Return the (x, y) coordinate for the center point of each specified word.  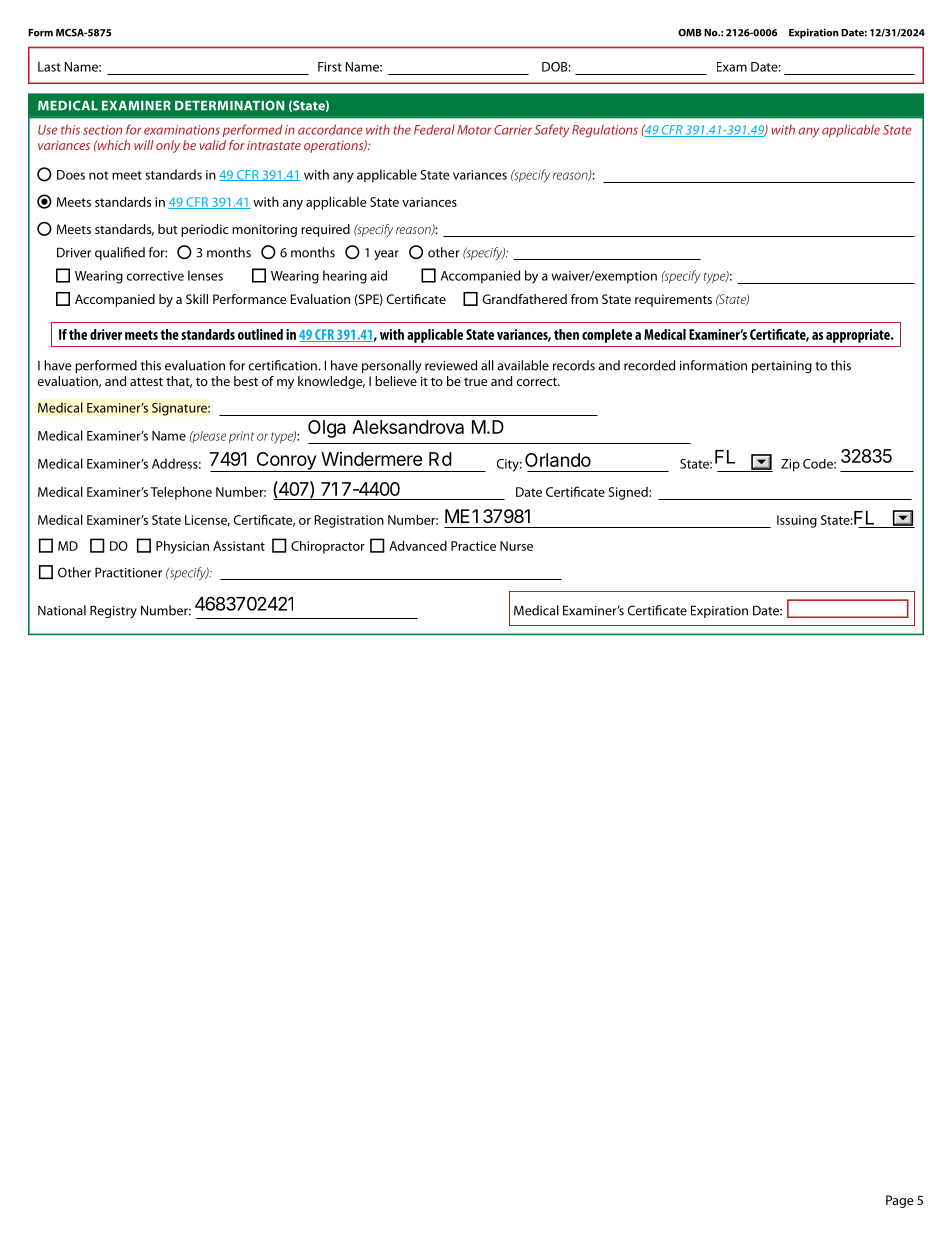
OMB (690, 33)
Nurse (516, 546)
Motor (474, 130)
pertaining (782, 367)
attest (146, 381)
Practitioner (128, 572)
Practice (473, 546)
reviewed (451, 365)
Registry (113, 611)
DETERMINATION (229, 105)
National (62, 610)
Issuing (797, 521)
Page (900, 1201)
